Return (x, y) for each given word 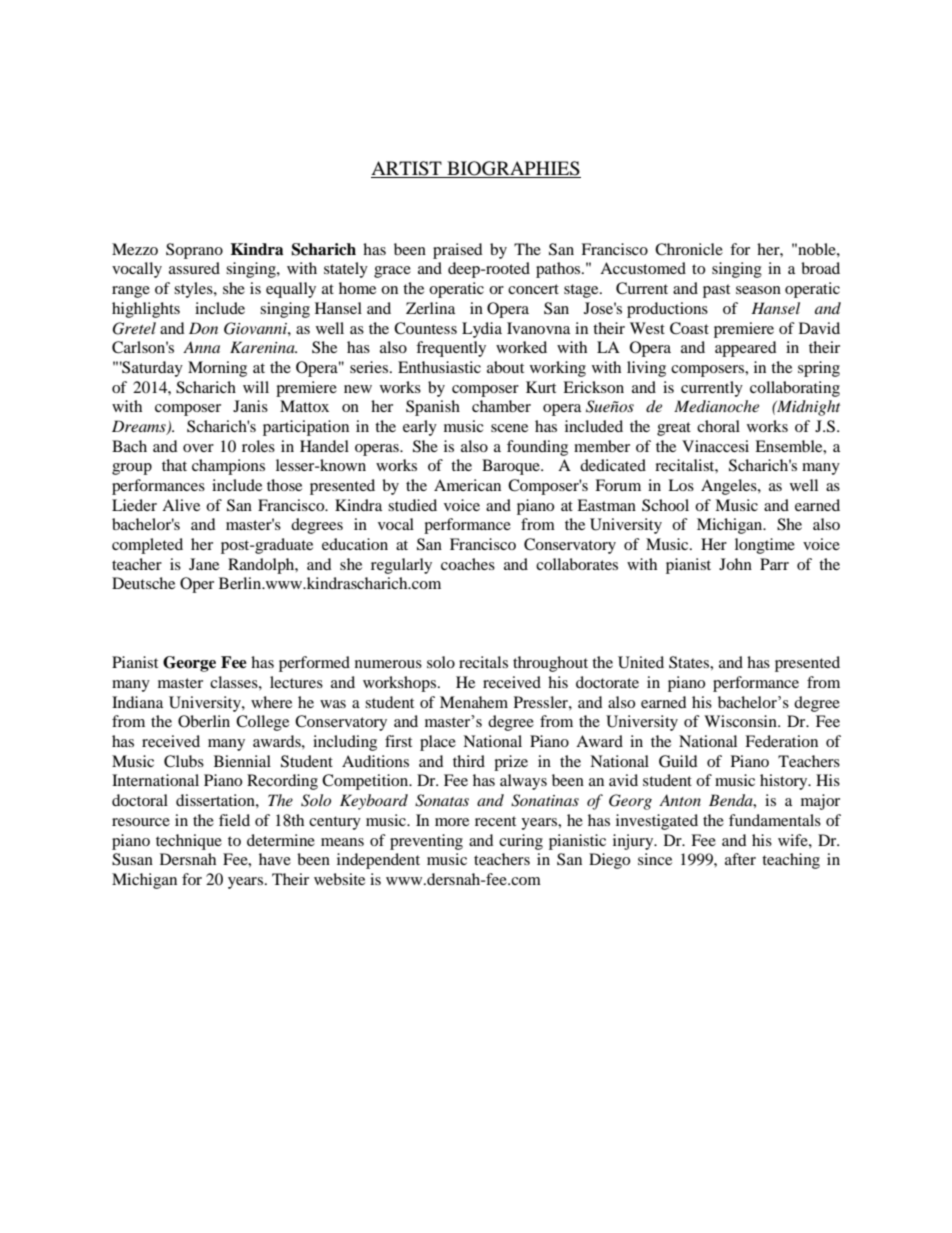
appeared (746, 349)
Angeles (730, 487)
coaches (468, 564)
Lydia (482, 330)
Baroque (512, 467)
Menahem (474, 702)
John (735, 564)
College (262, 723)
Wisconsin (741, 721)
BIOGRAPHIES (513, 169)
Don (203, 328)
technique (189, 842)
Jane (204, 564)
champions (228, 467)
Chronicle (689, 249)
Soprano (194, 251)
